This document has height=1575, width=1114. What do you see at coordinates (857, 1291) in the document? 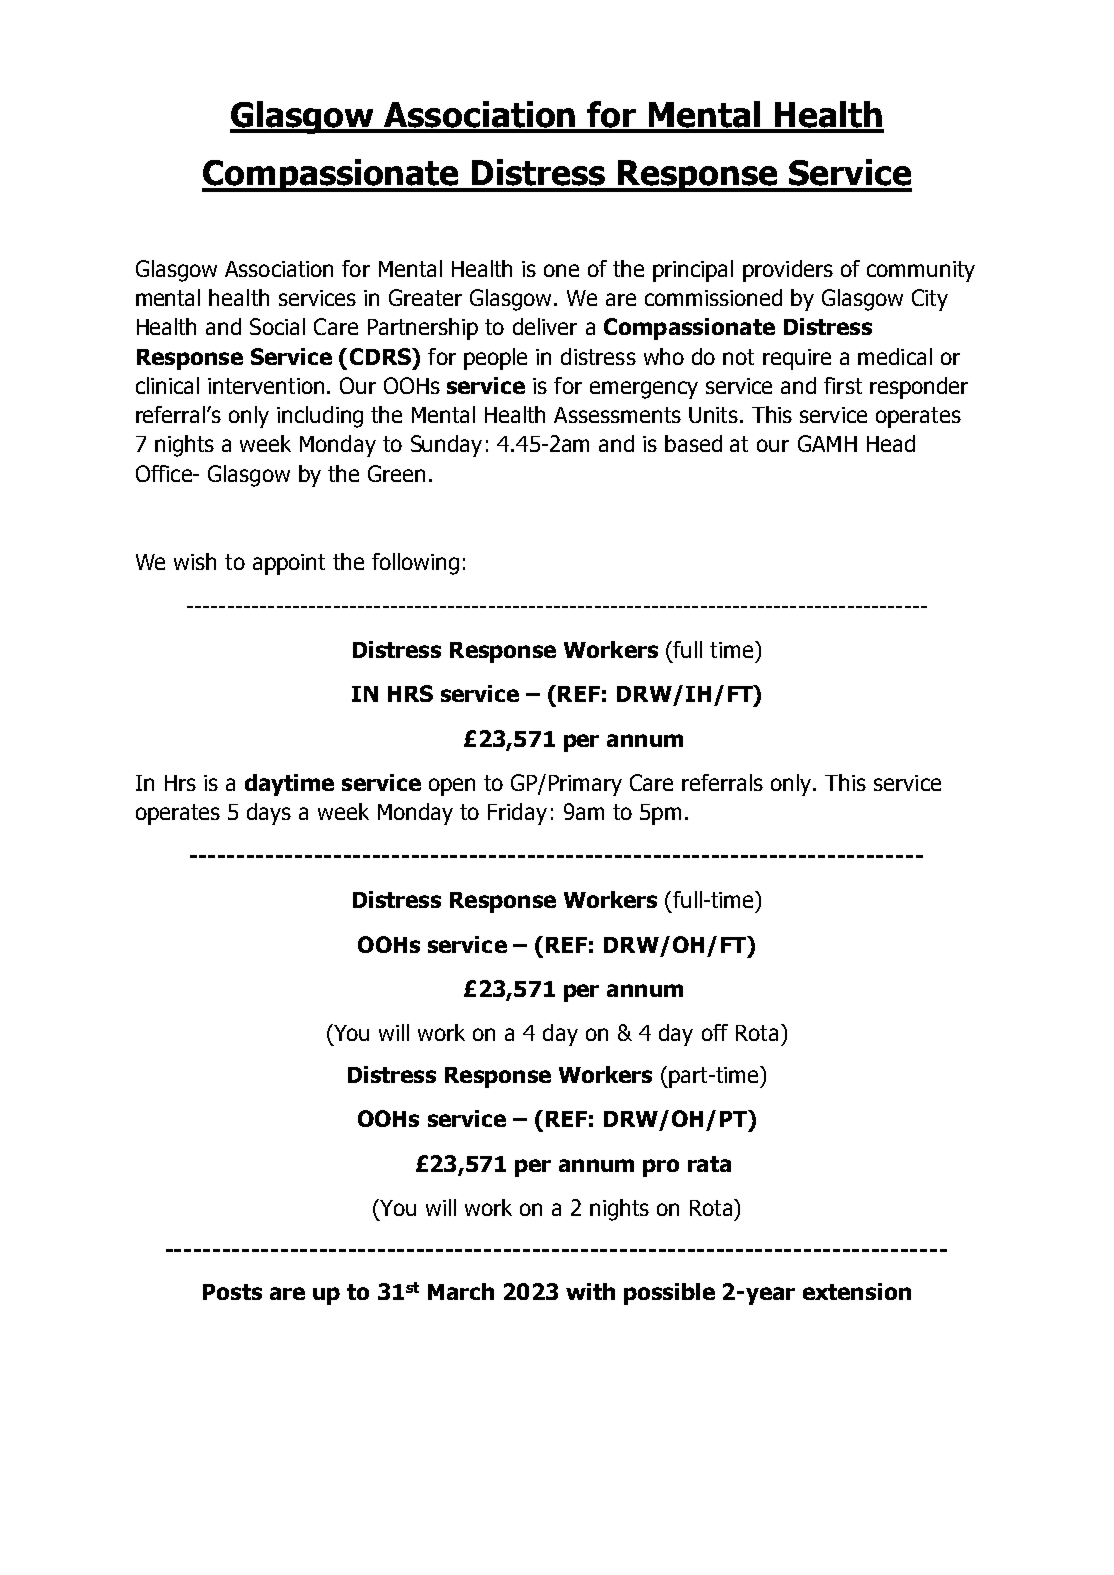
I see `extension` at bounding box center [857, 1291].
